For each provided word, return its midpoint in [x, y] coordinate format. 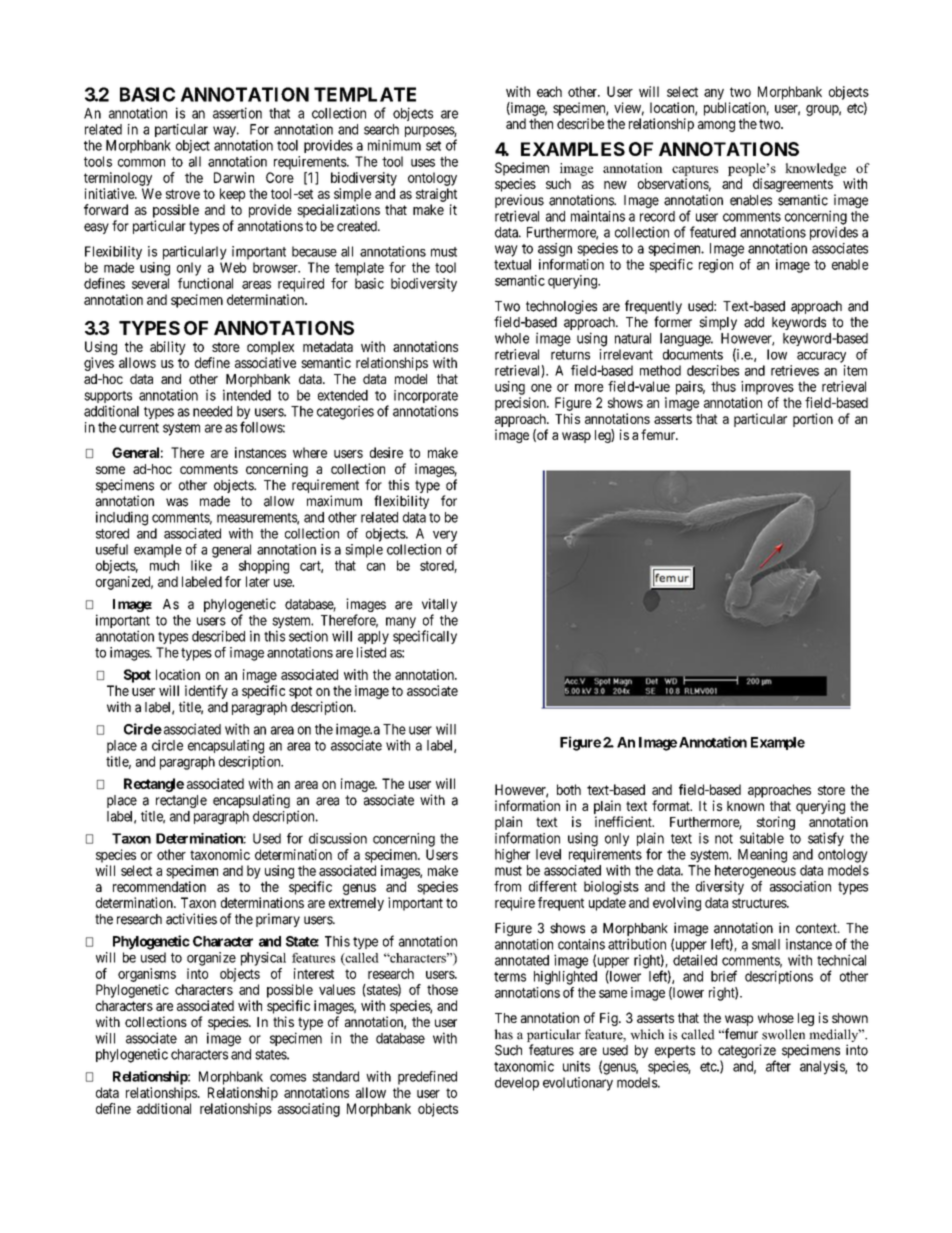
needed [212, 411]
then [541, 123]
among [716, 126]
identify [206, 692]
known [745, 806]
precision [521, 404]
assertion [237, 113]
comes [288, 1077]
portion [813, 420]
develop [517, 1084]
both [569, 789]
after [778, 1066]
